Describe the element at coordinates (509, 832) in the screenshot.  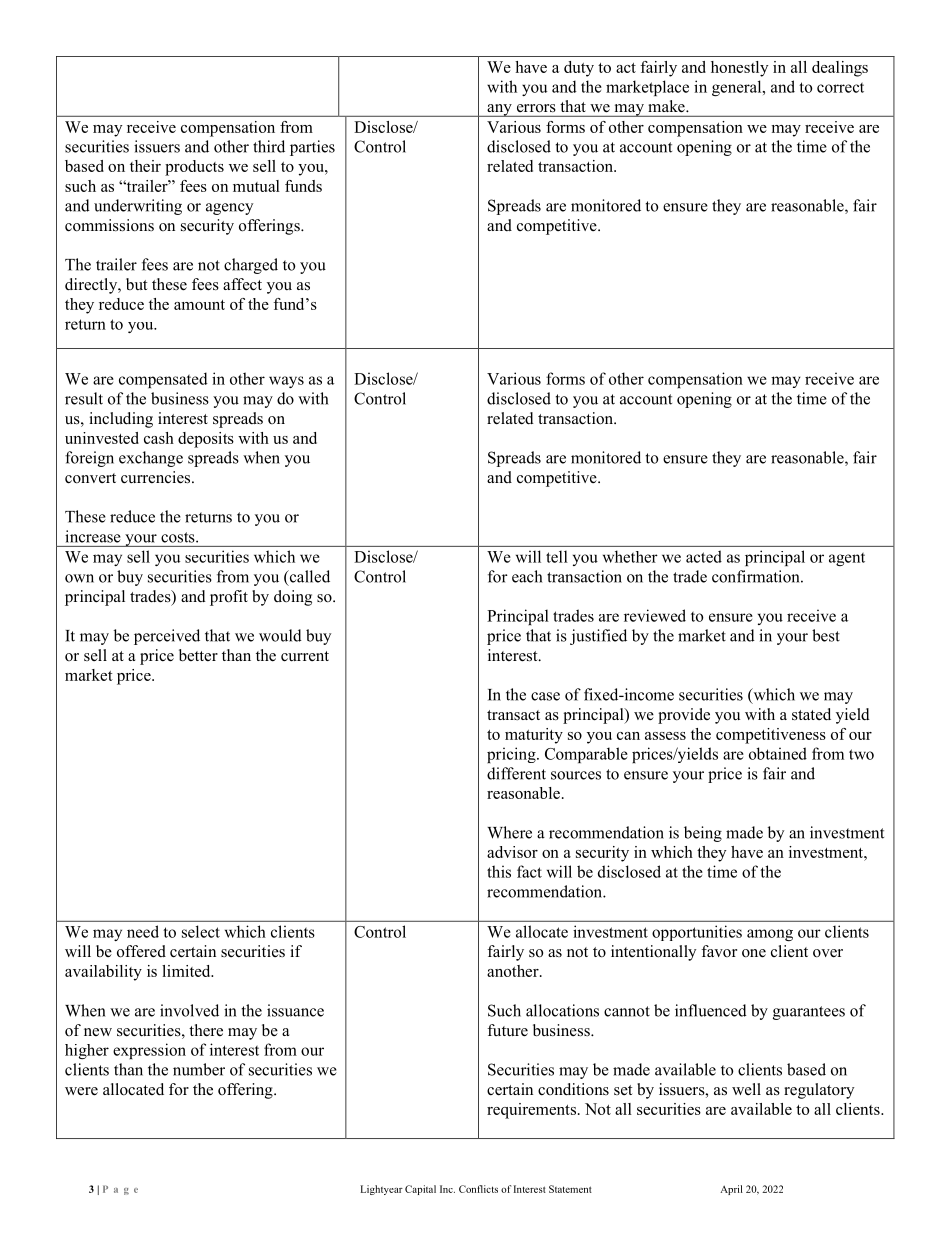
I see `Where` at that location.
